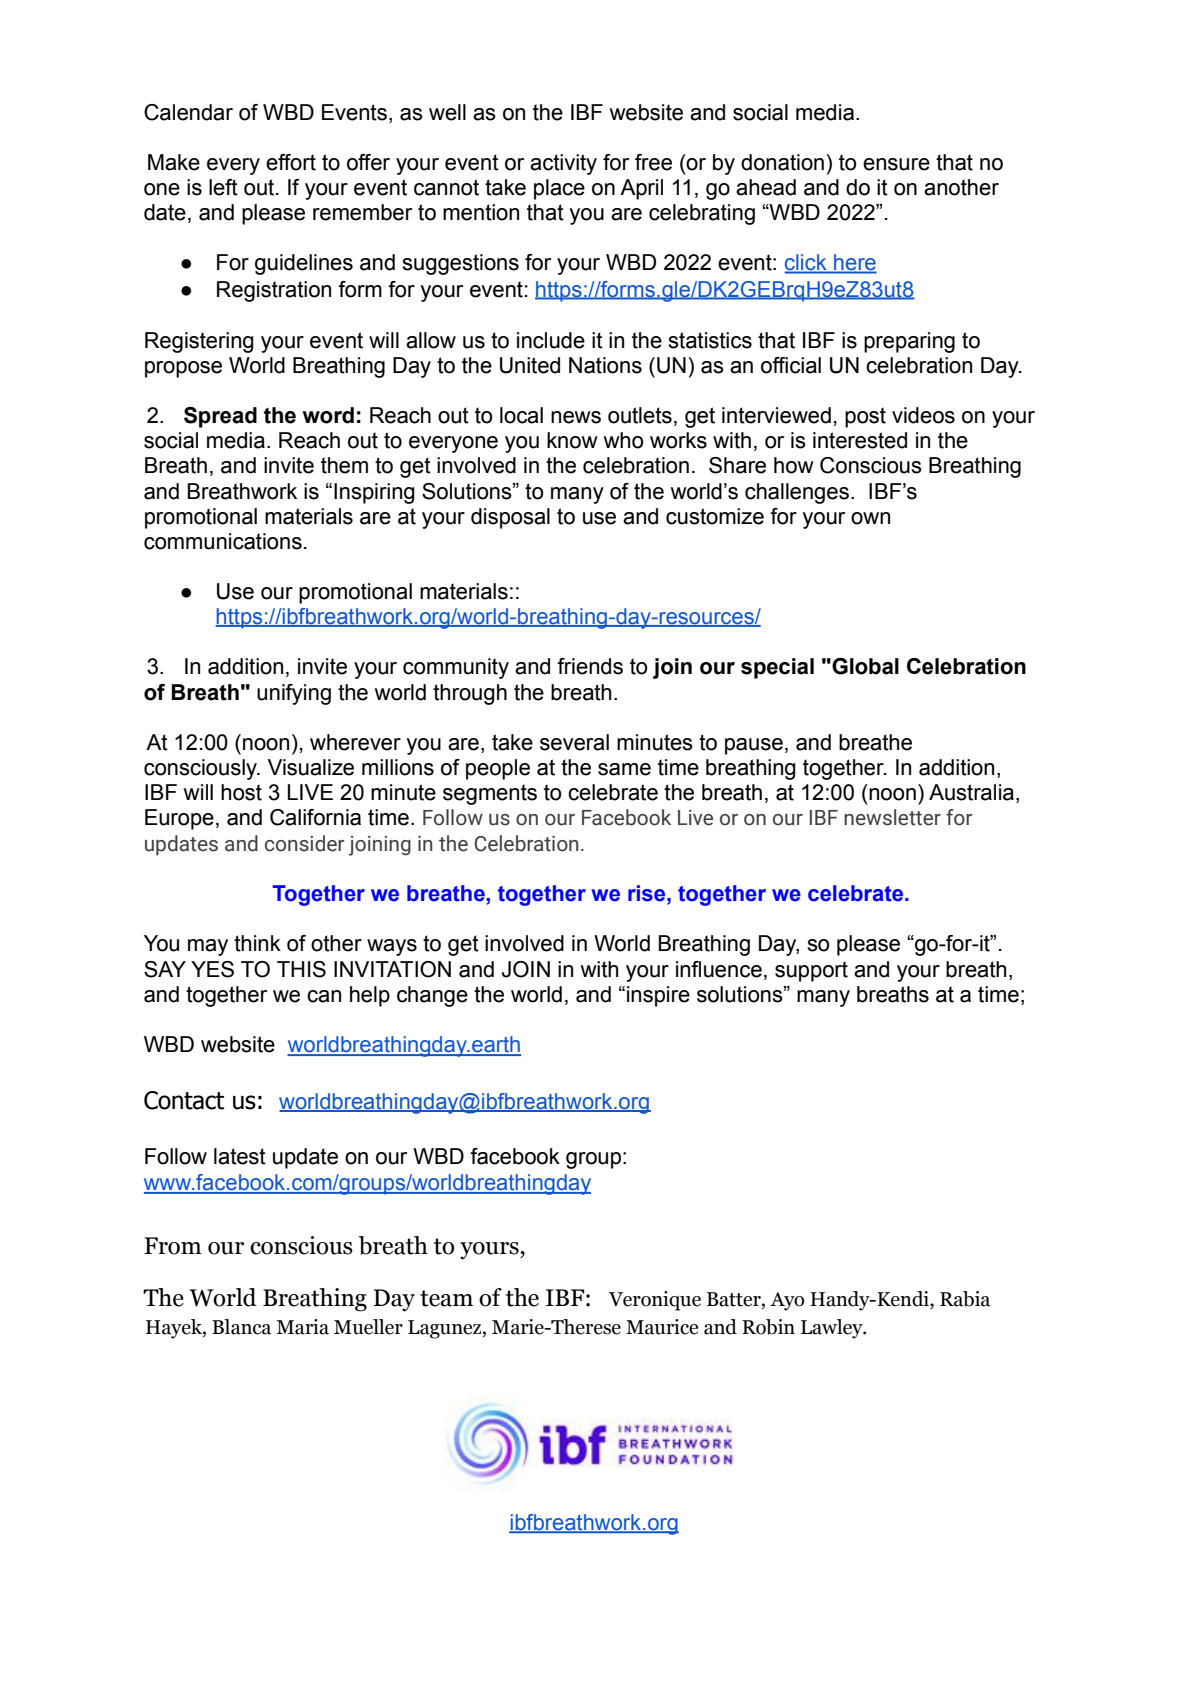 Image resolution: width=1190 pixels, height=1681 pixels. Describe the element at coordinates (294, 694) in the screenshot. I see `unifying` at that location.
